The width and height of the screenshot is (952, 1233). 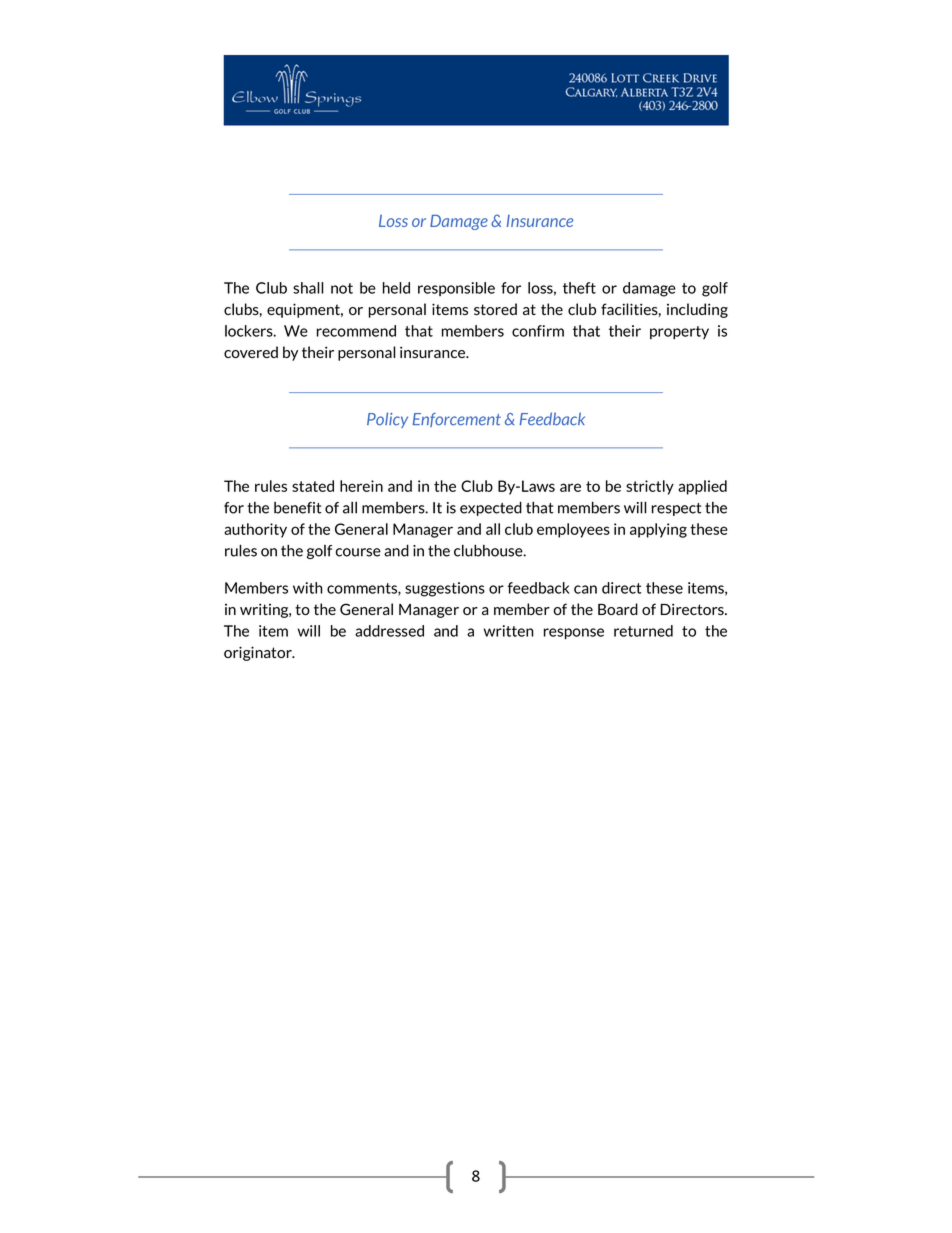 I want to click on shall, so click(x=308, y=288).
